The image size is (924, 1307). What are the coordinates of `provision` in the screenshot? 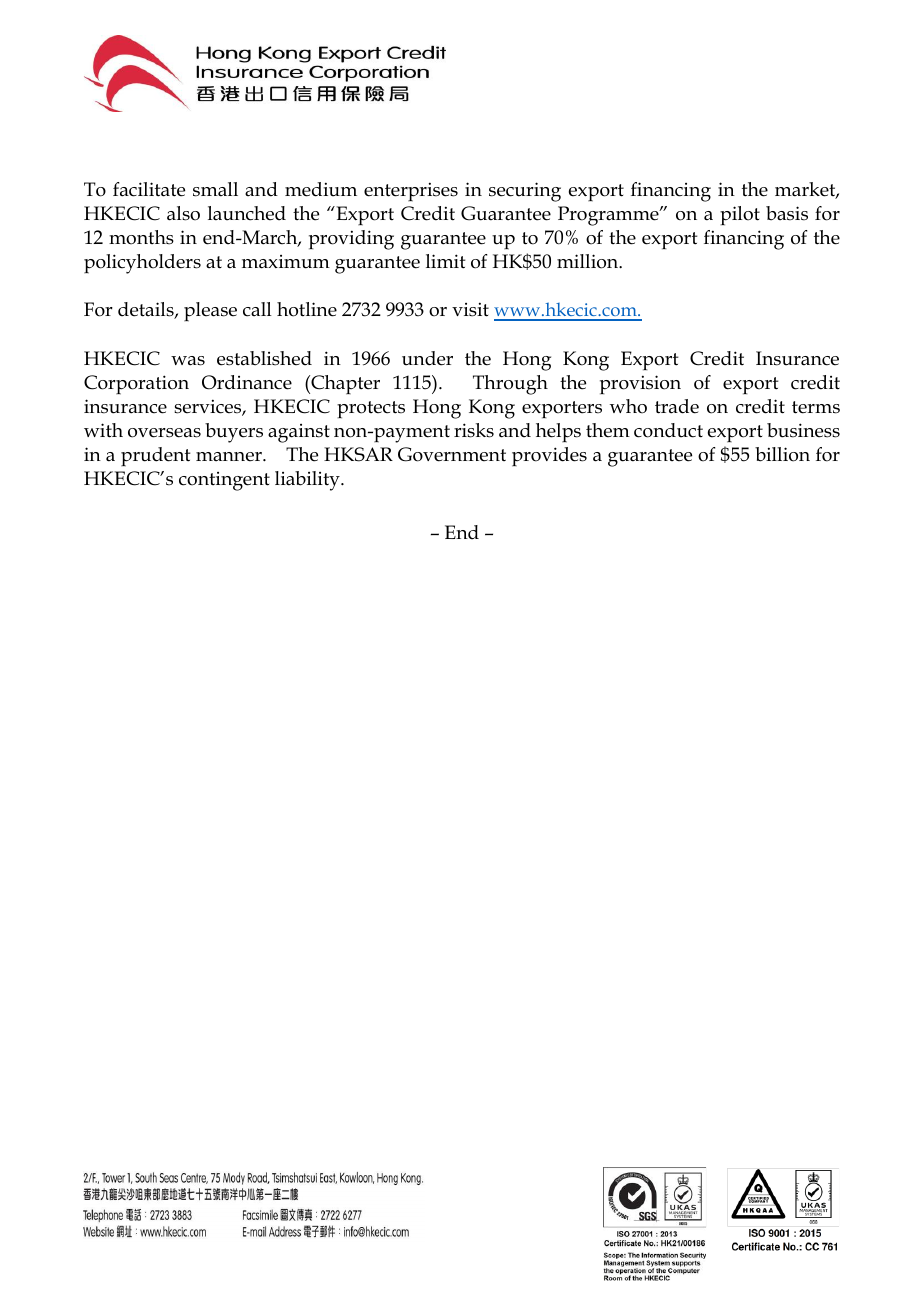 It's located at (640, 384).
